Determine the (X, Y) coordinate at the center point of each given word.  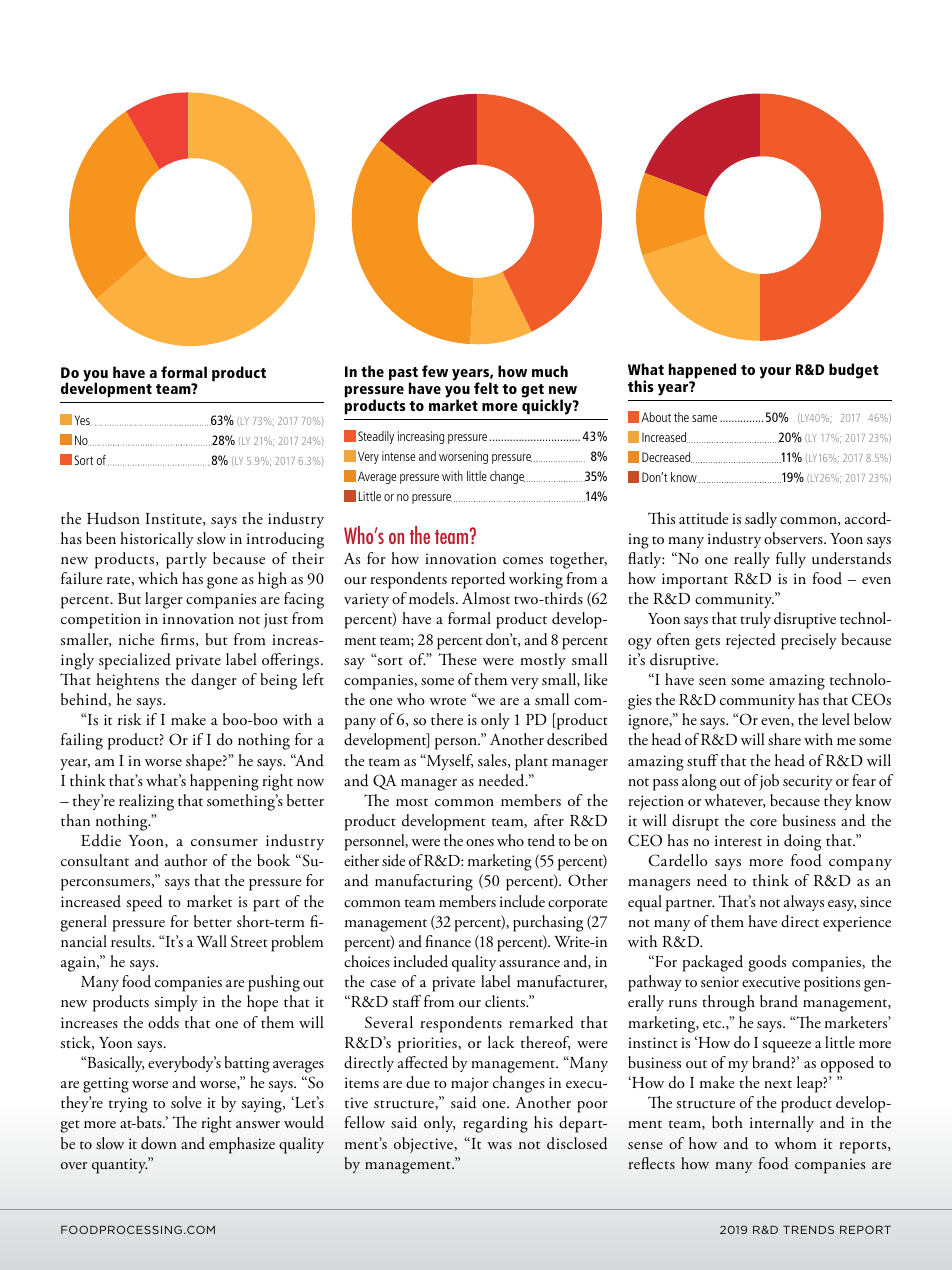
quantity (119, 1166)
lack (501, 1042)
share (784, 739)
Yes (83, 420)
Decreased (667, 457)
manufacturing (424, 882)
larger (164, 600)
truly (755, 620)
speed (144, 903)
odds (163, 1022)
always (804, 903)
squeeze (786, 1047)
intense (398, 456)
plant (531, 762)
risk (129, 719)
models (433, 598)
